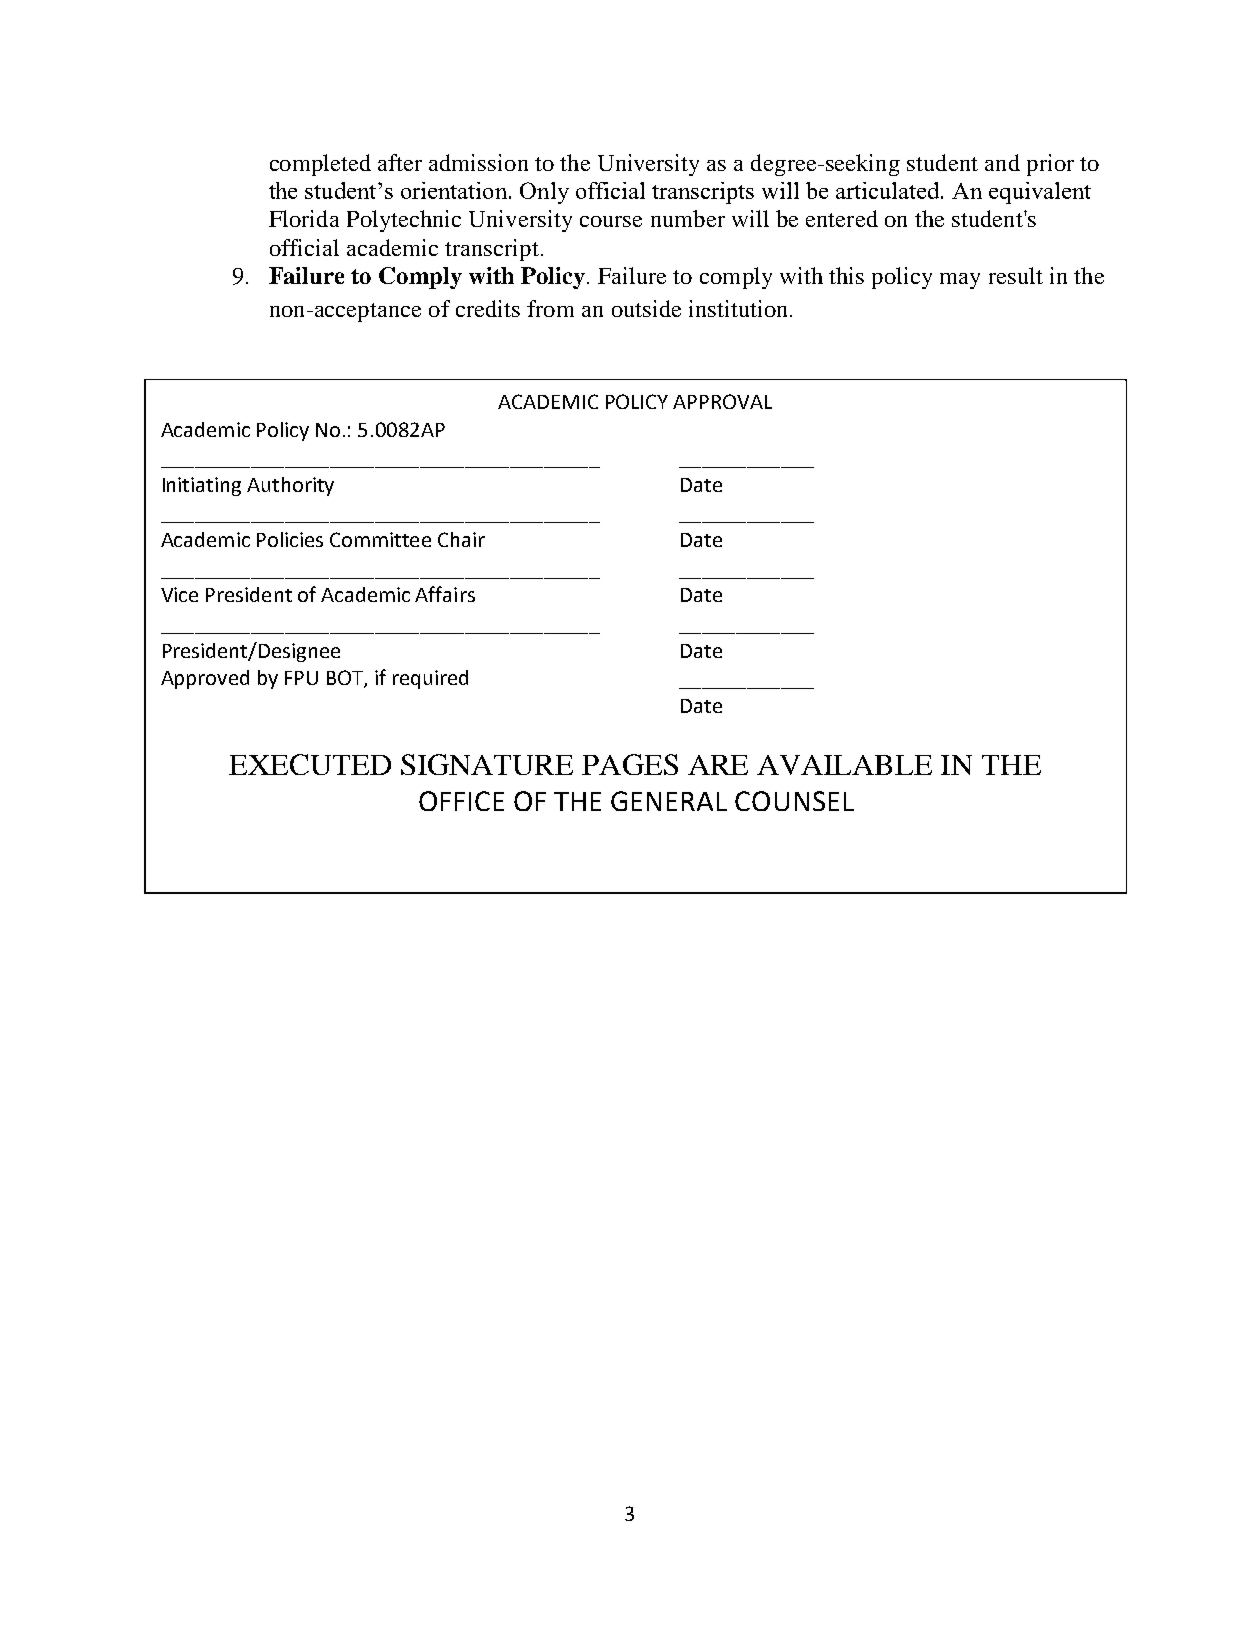 The height and width of the document is (1629, 1259). What do you see at coordinates (960, 281) in the document?
I see `may` at bounding box center [960, 281].
